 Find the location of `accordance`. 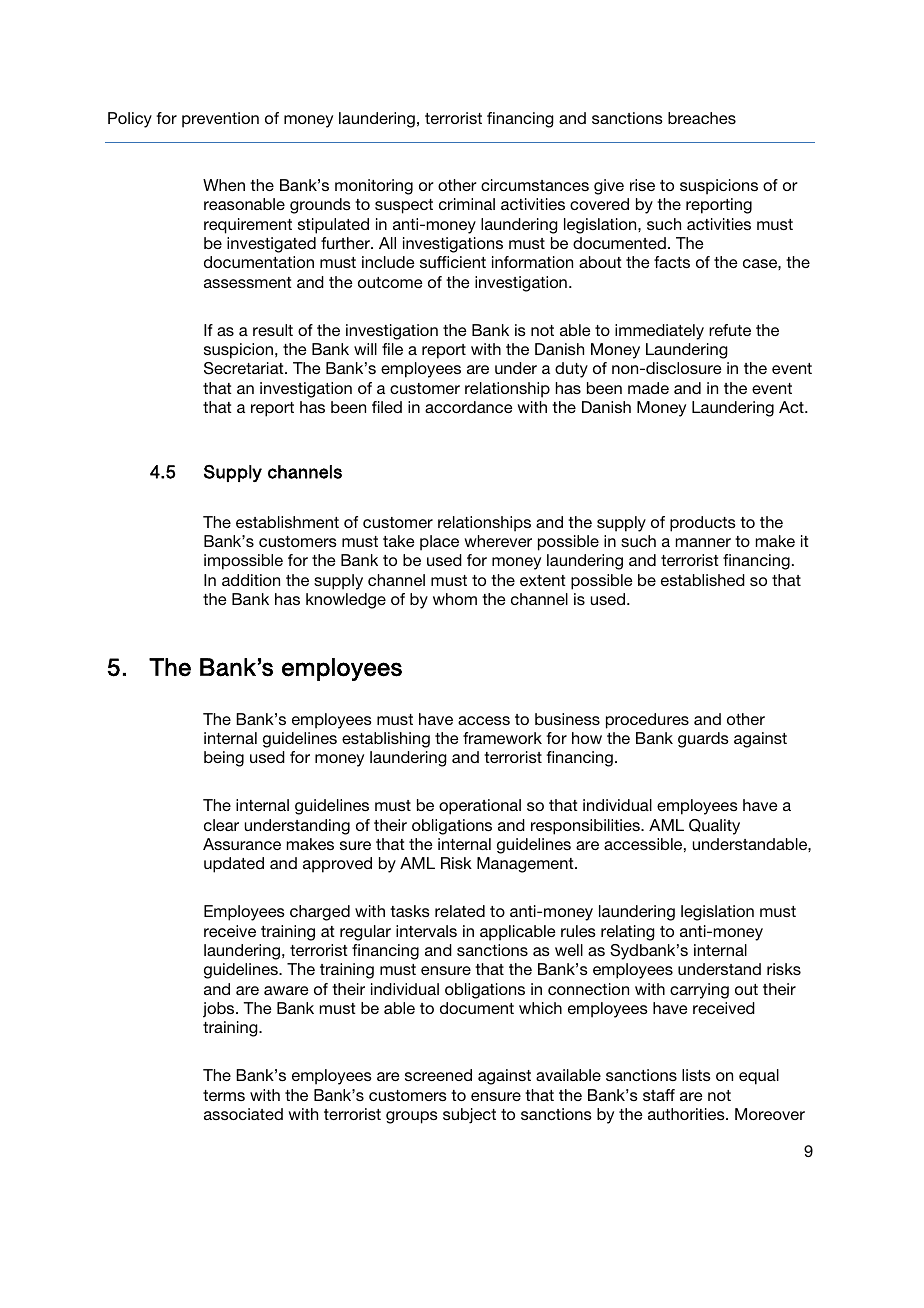

accordance is located at coordinates (469, 407).
